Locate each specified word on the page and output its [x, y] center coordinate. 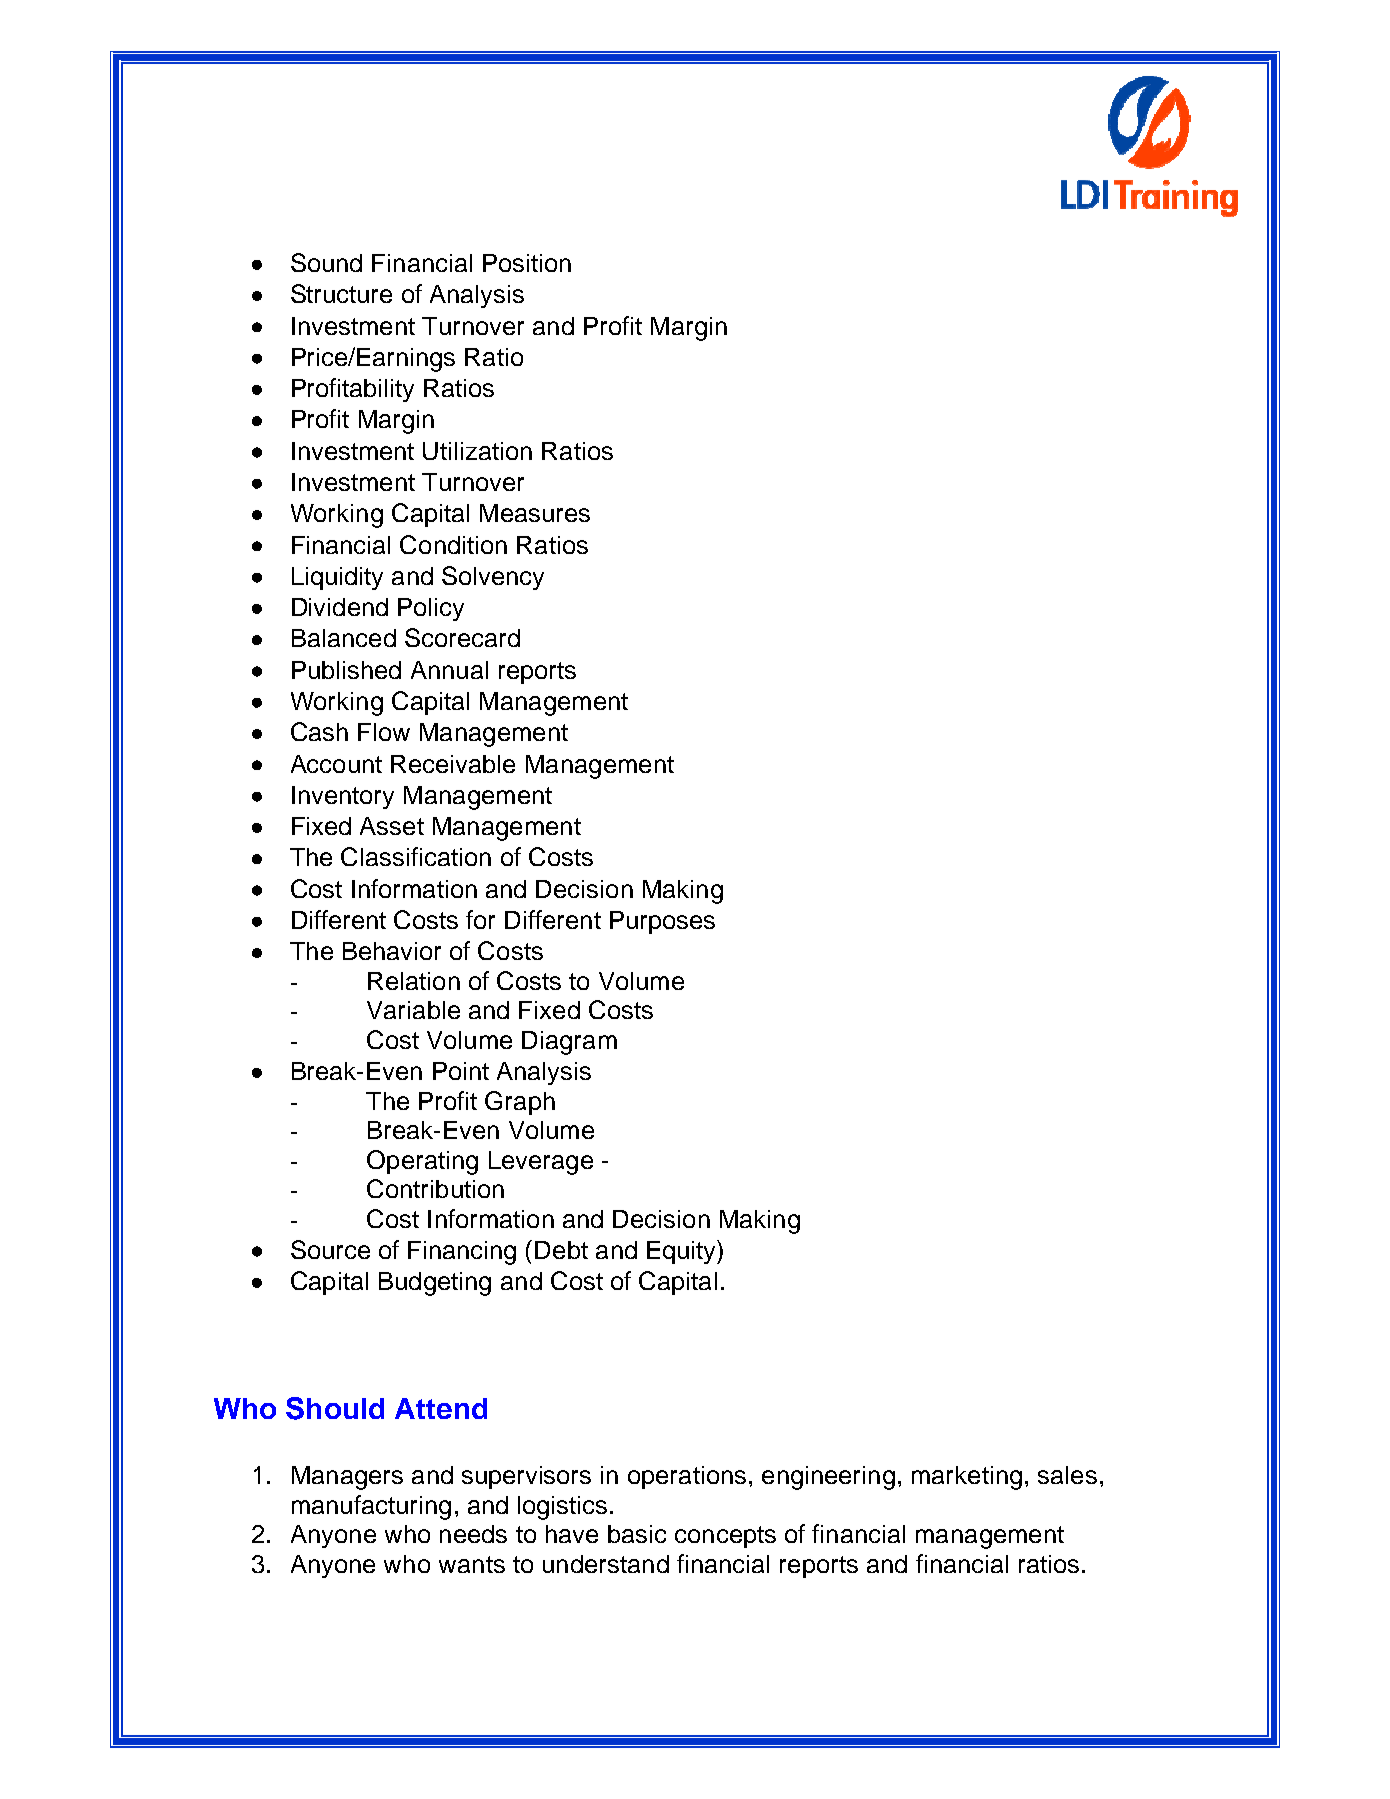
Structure [341, 293]
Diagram [569, 1043]
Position [527, 263]
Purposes [662, 922]
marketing [967, 1478]
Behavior [392, 951]
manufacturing [371, 1507]
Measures [535, 513]
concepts [725, 1537]
